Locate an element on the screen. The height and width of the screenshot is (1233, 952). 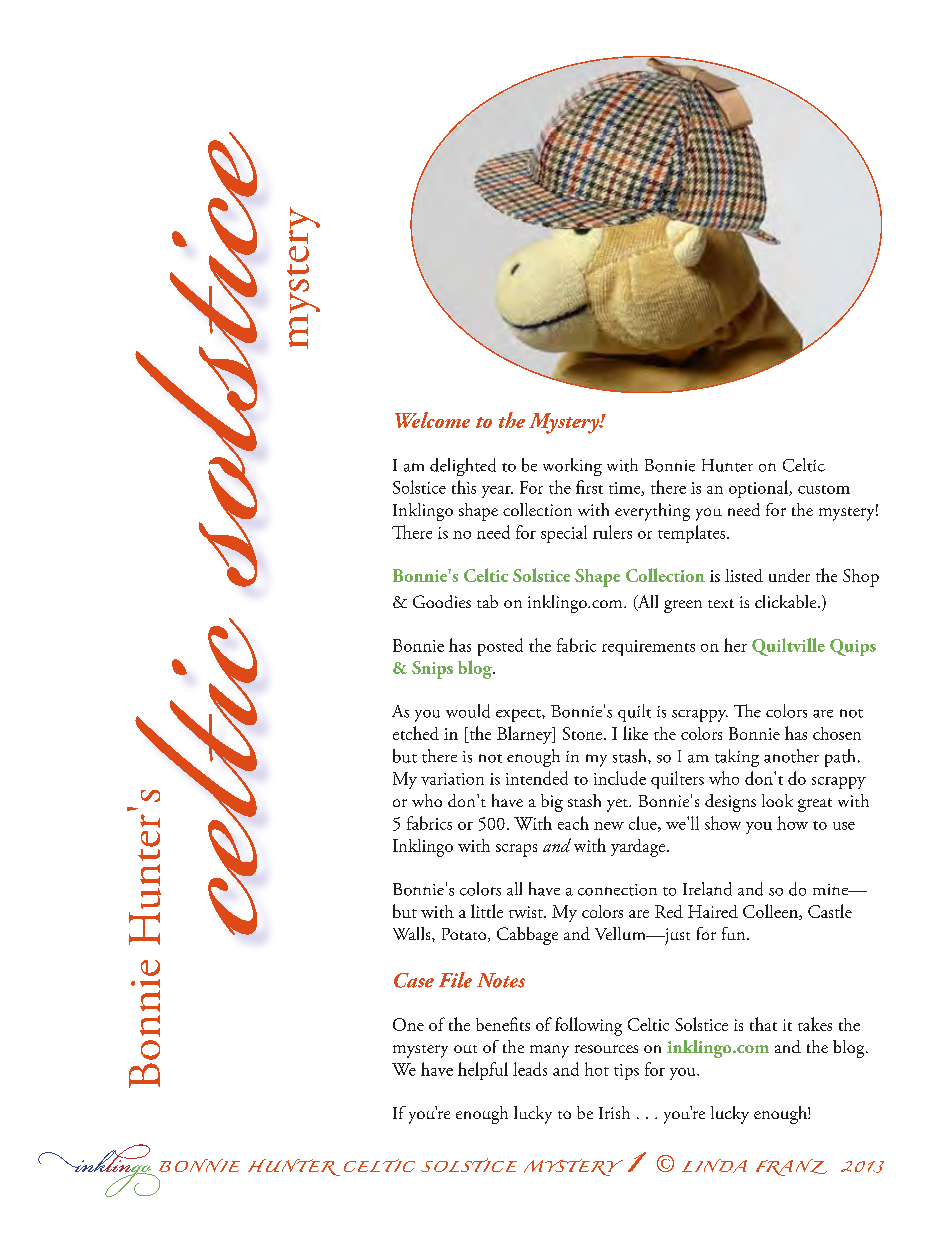
working is located at coordinates (572, 467).
